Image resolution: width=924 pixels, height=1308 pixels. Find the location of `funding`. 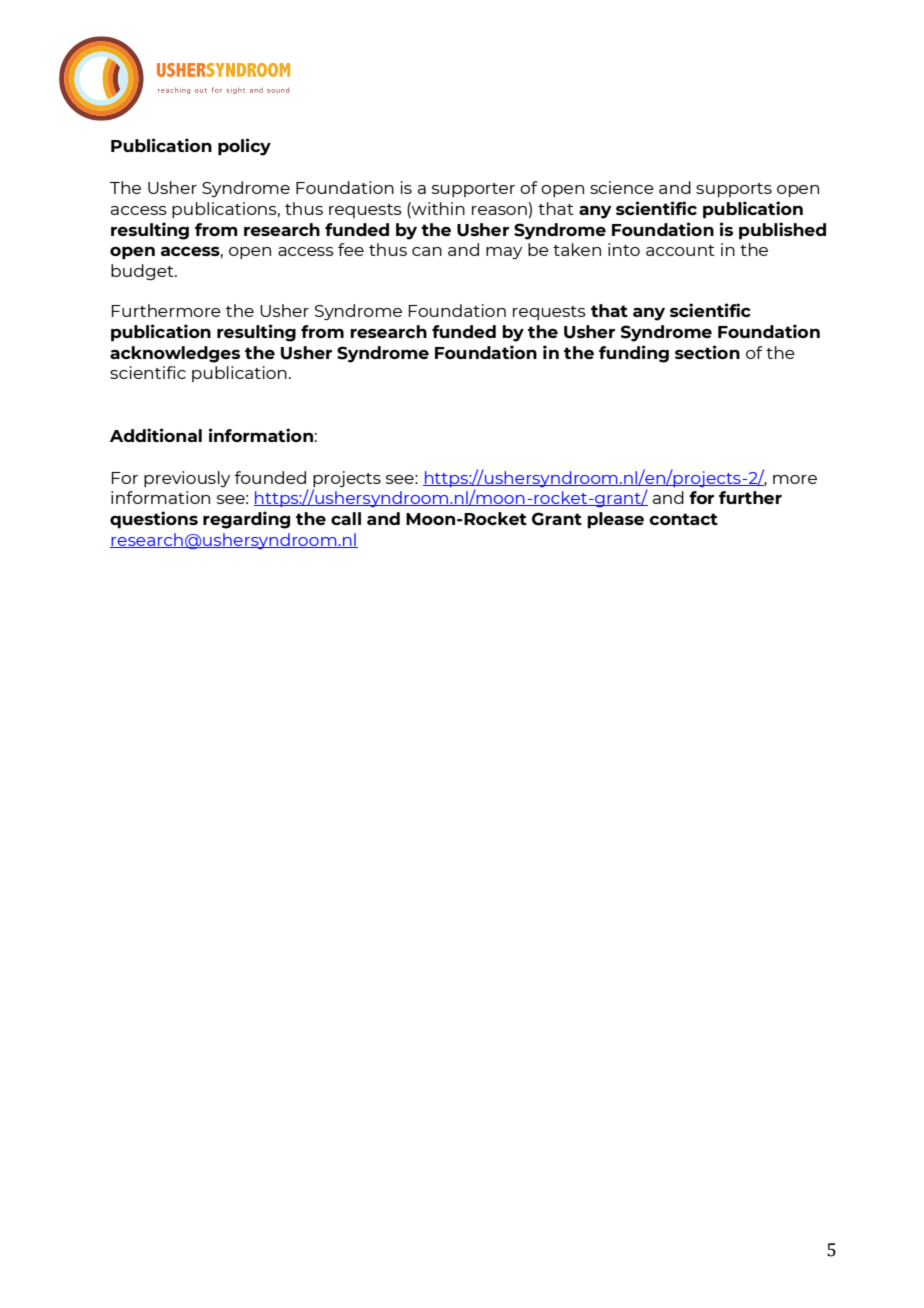

funding is located at coordinates (634, 354).
